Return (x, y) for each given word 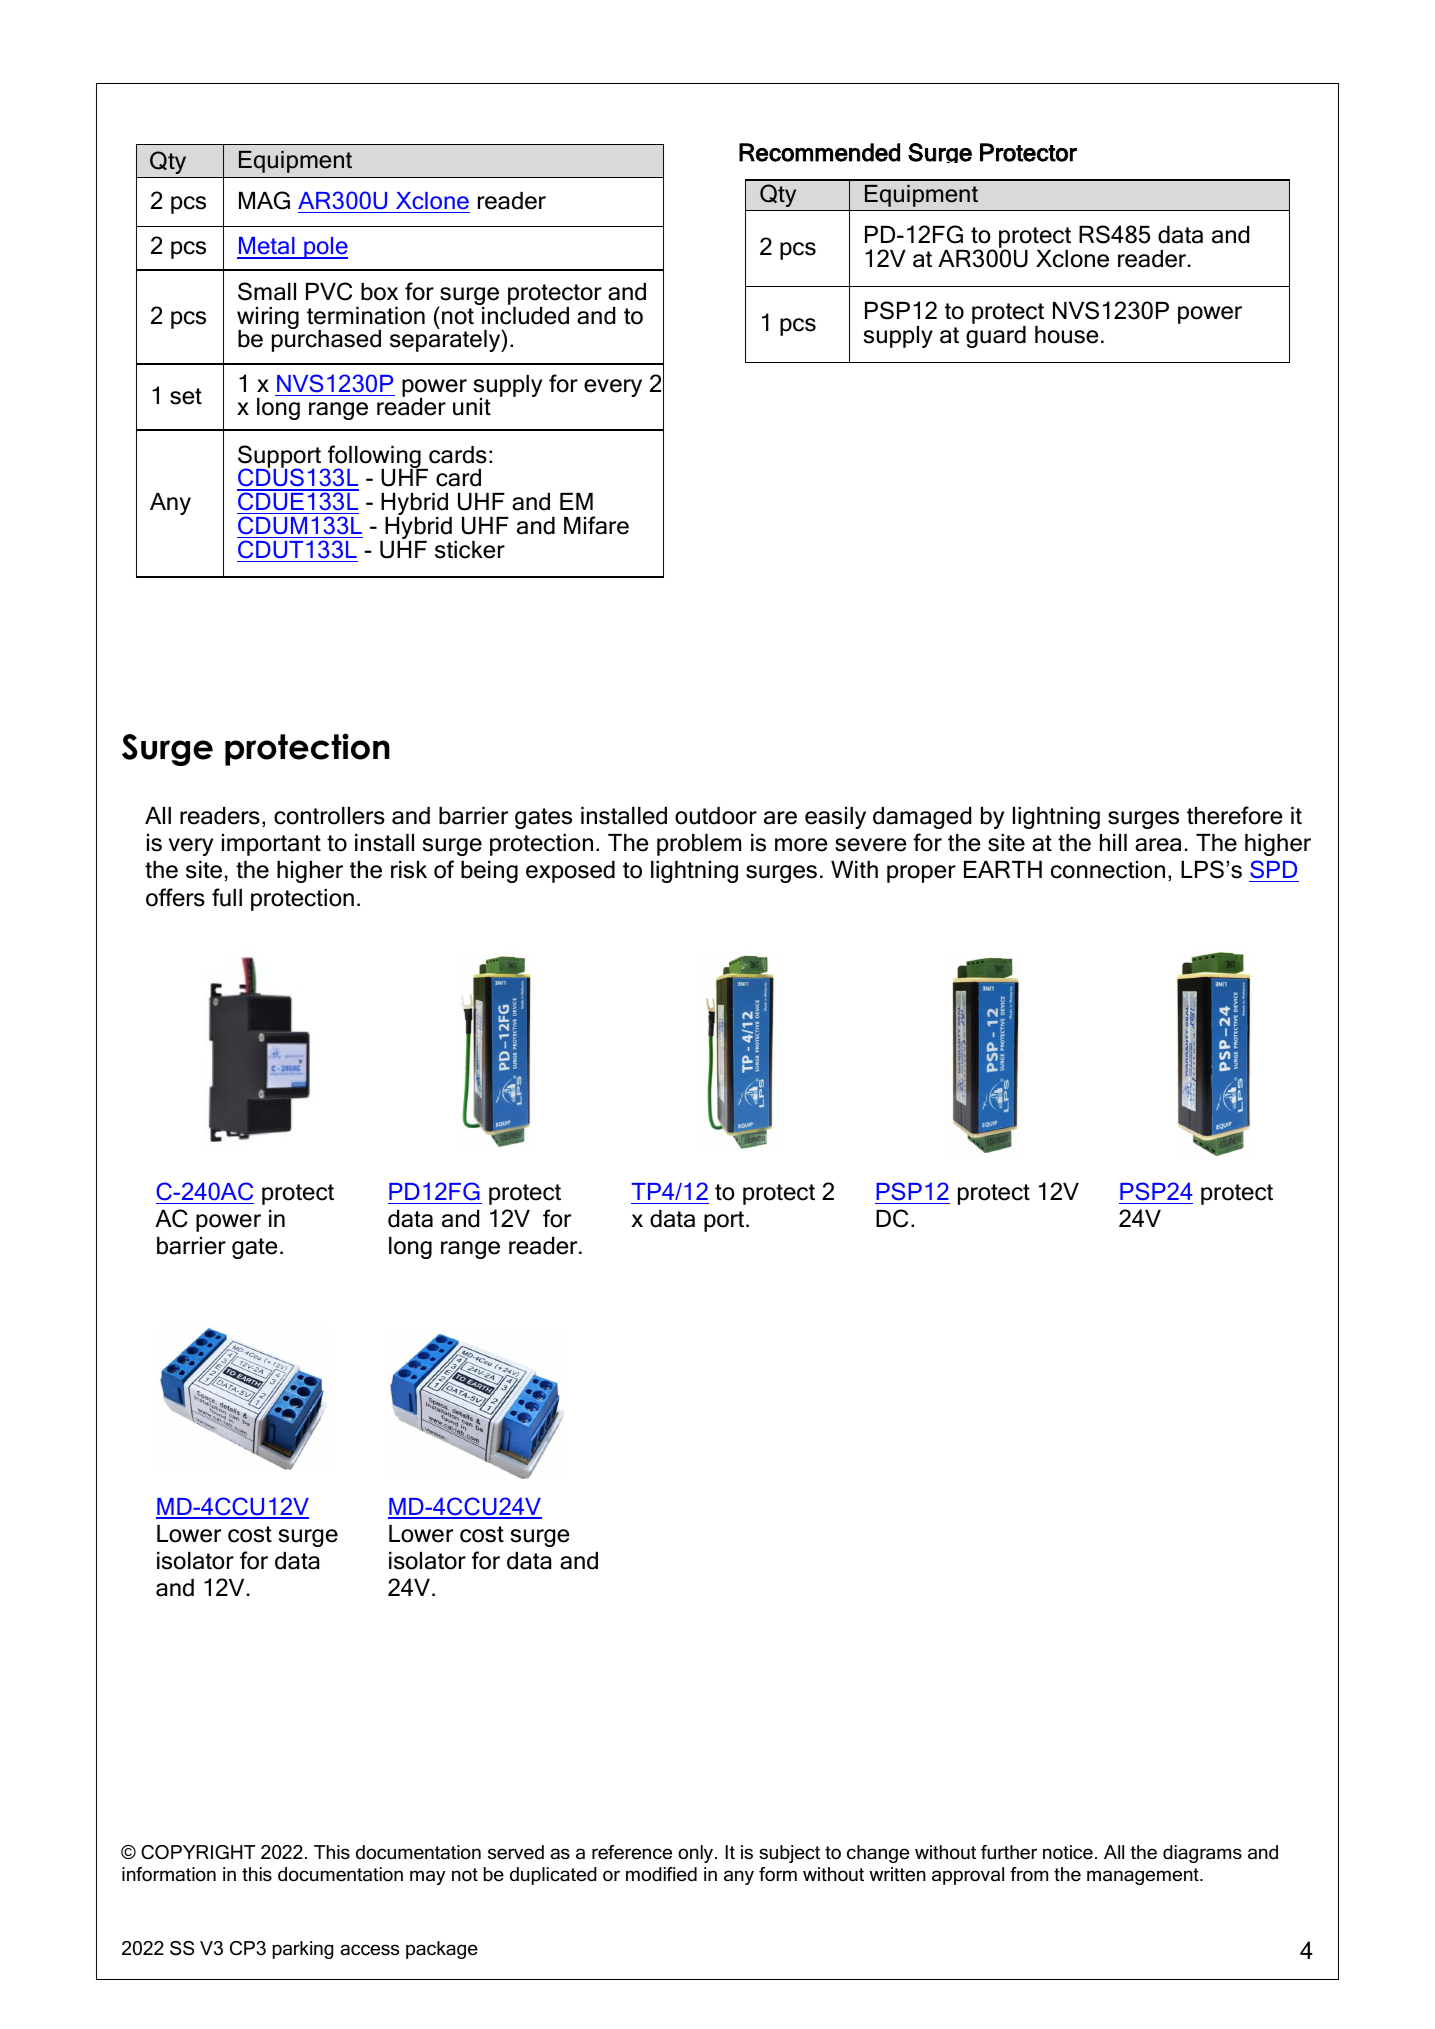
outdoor (716, 816)
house (1067, 335)
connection (1108, 870)
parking (303, 1950)
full (227, 897)
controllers (329, 816)
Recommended (819, 152)
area (1158, 845)
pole (325, 248)
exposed (570, 872)
